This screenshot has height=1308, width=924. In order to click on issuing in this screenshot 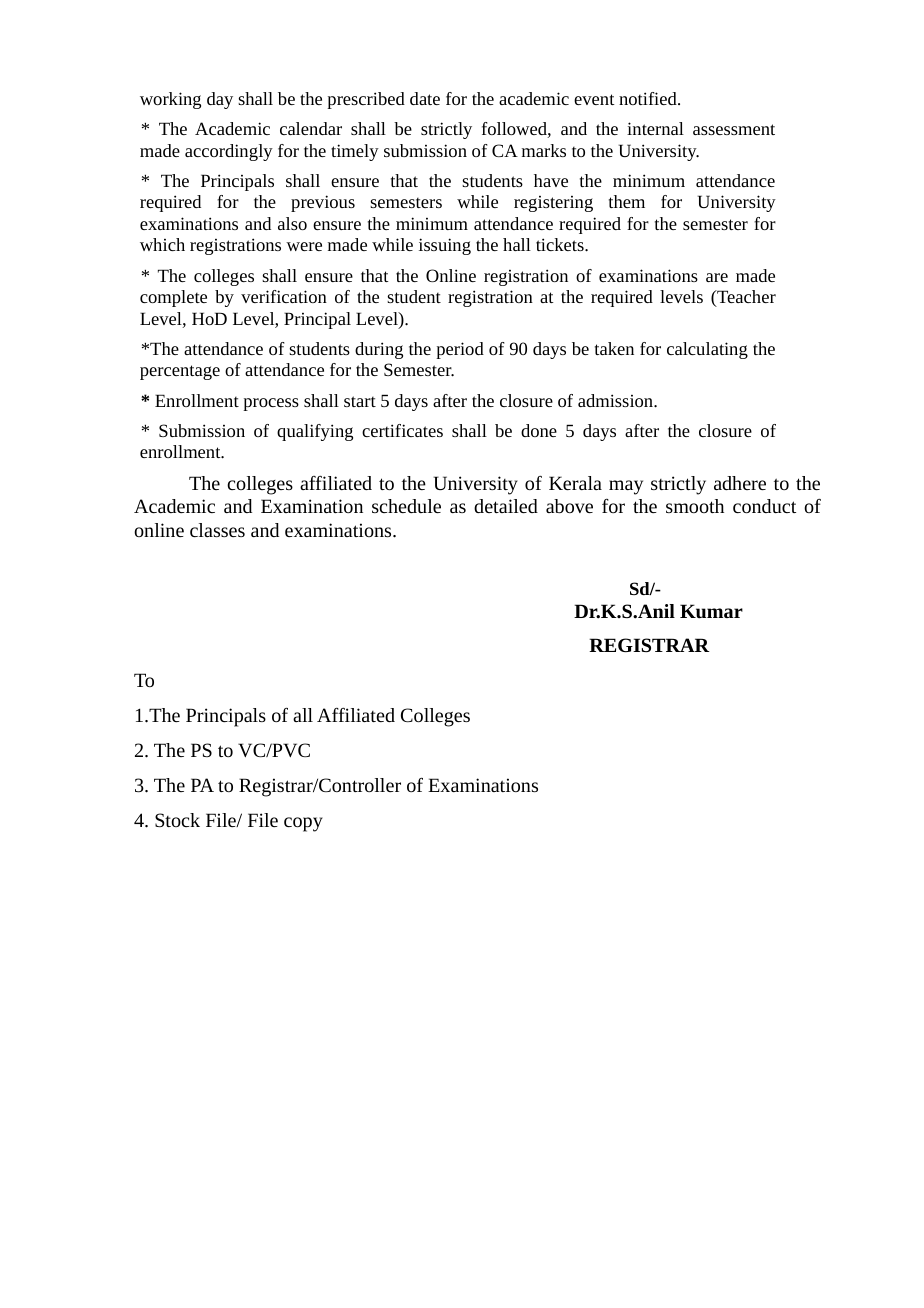, I will do `click(445, 246)`.
